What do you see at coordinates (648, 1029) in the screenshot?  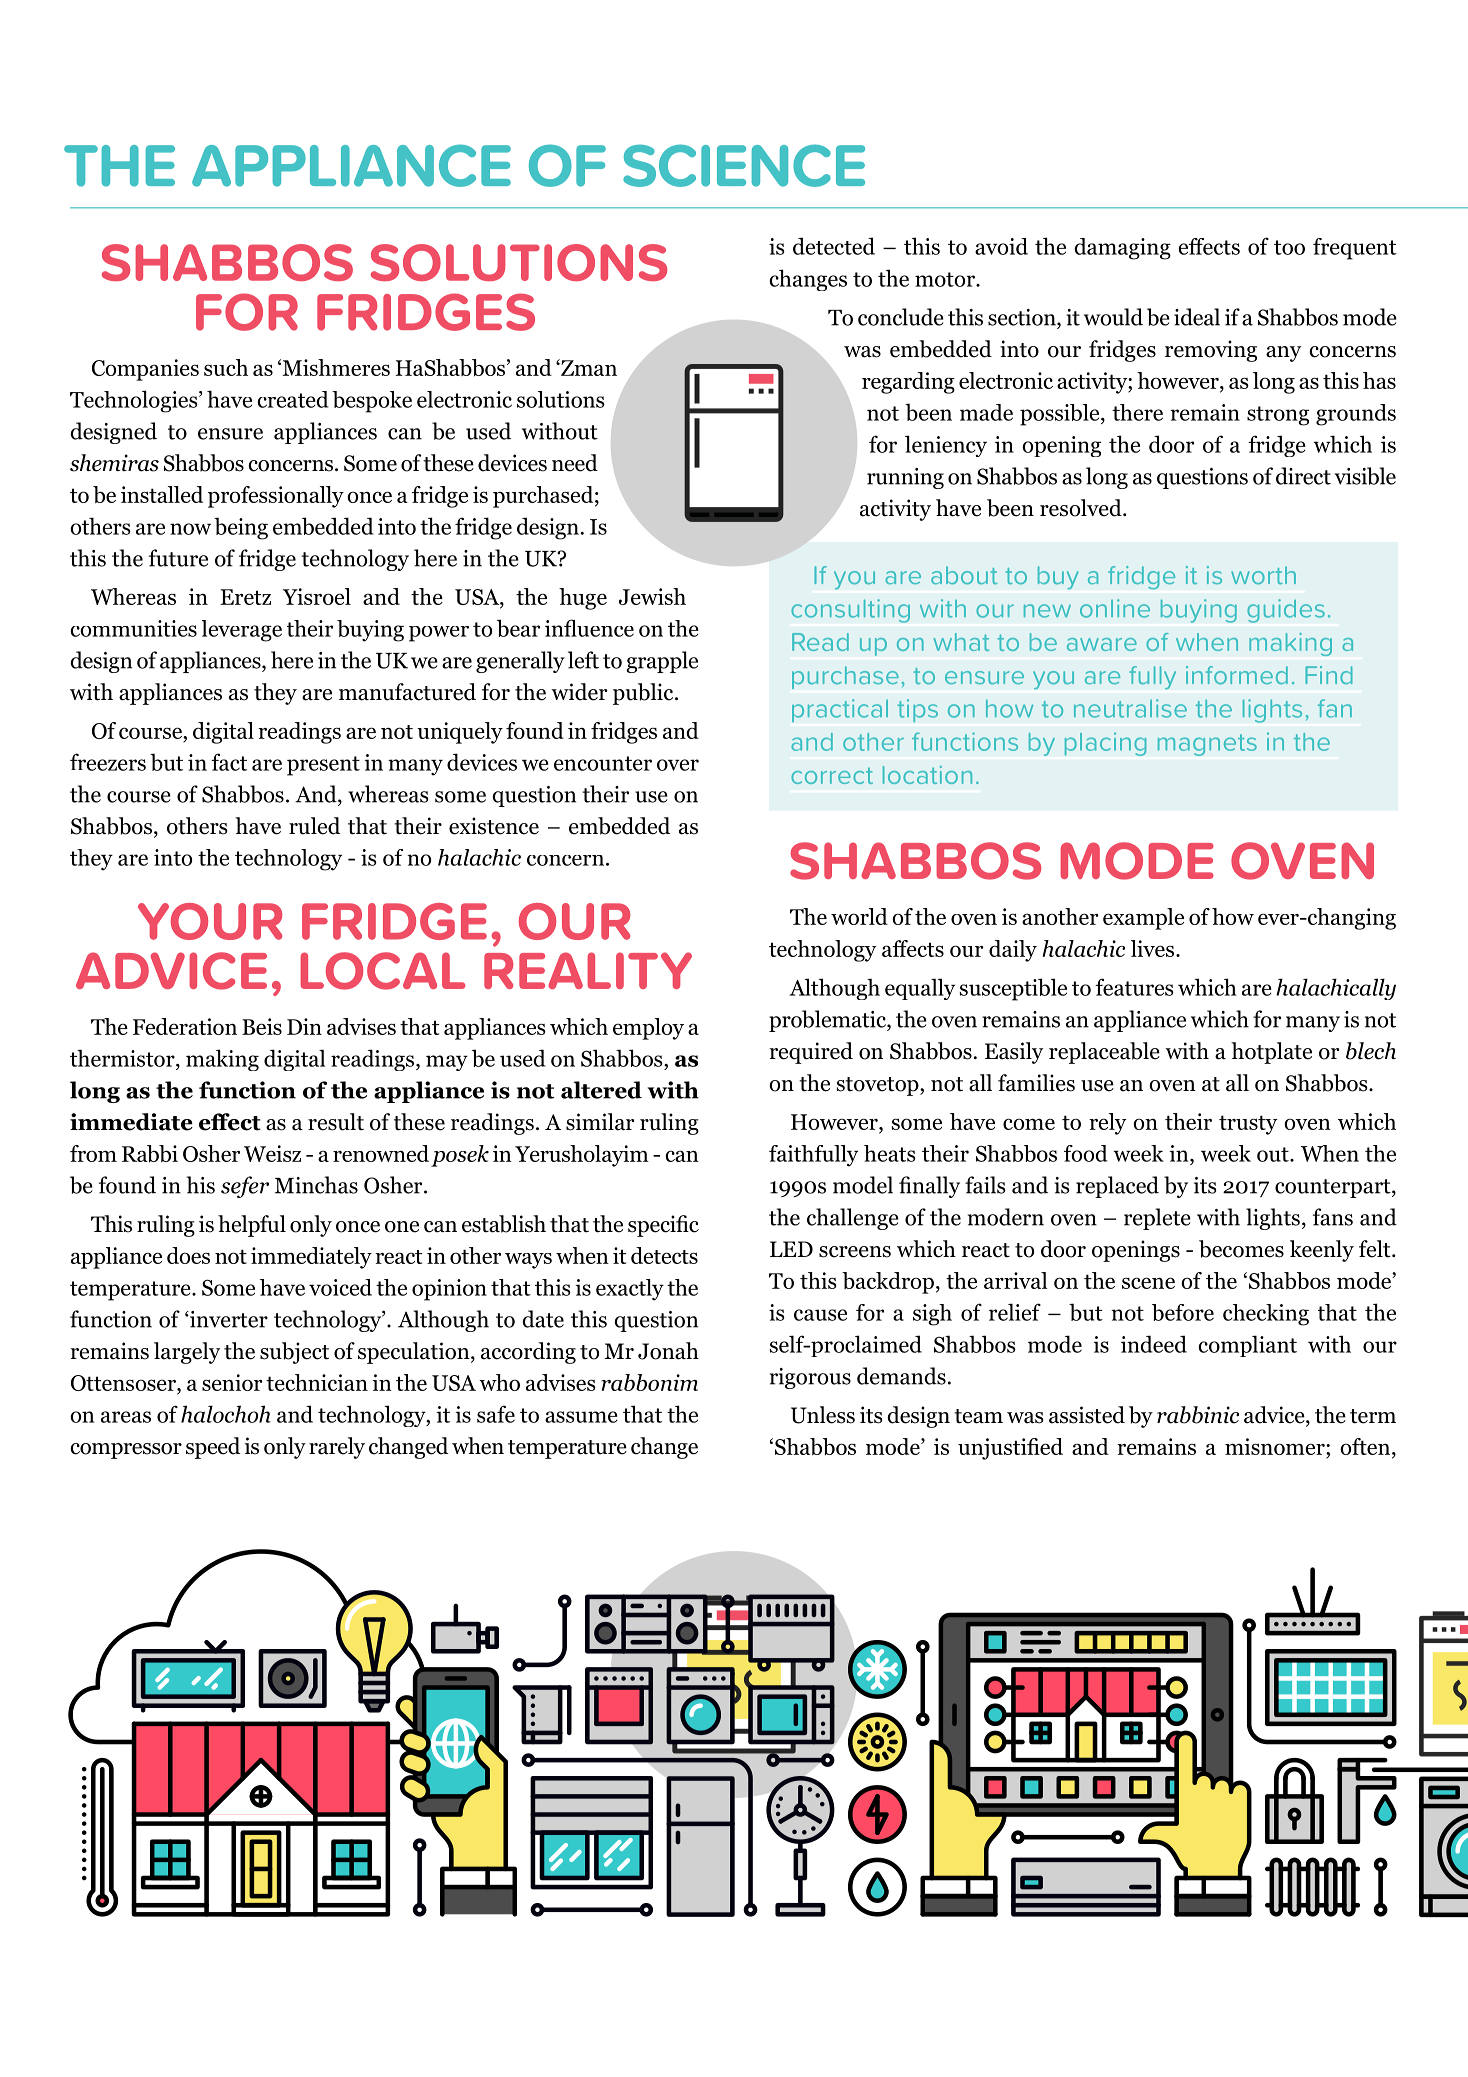 I see `employ` at bounding box center [648, 1029].
